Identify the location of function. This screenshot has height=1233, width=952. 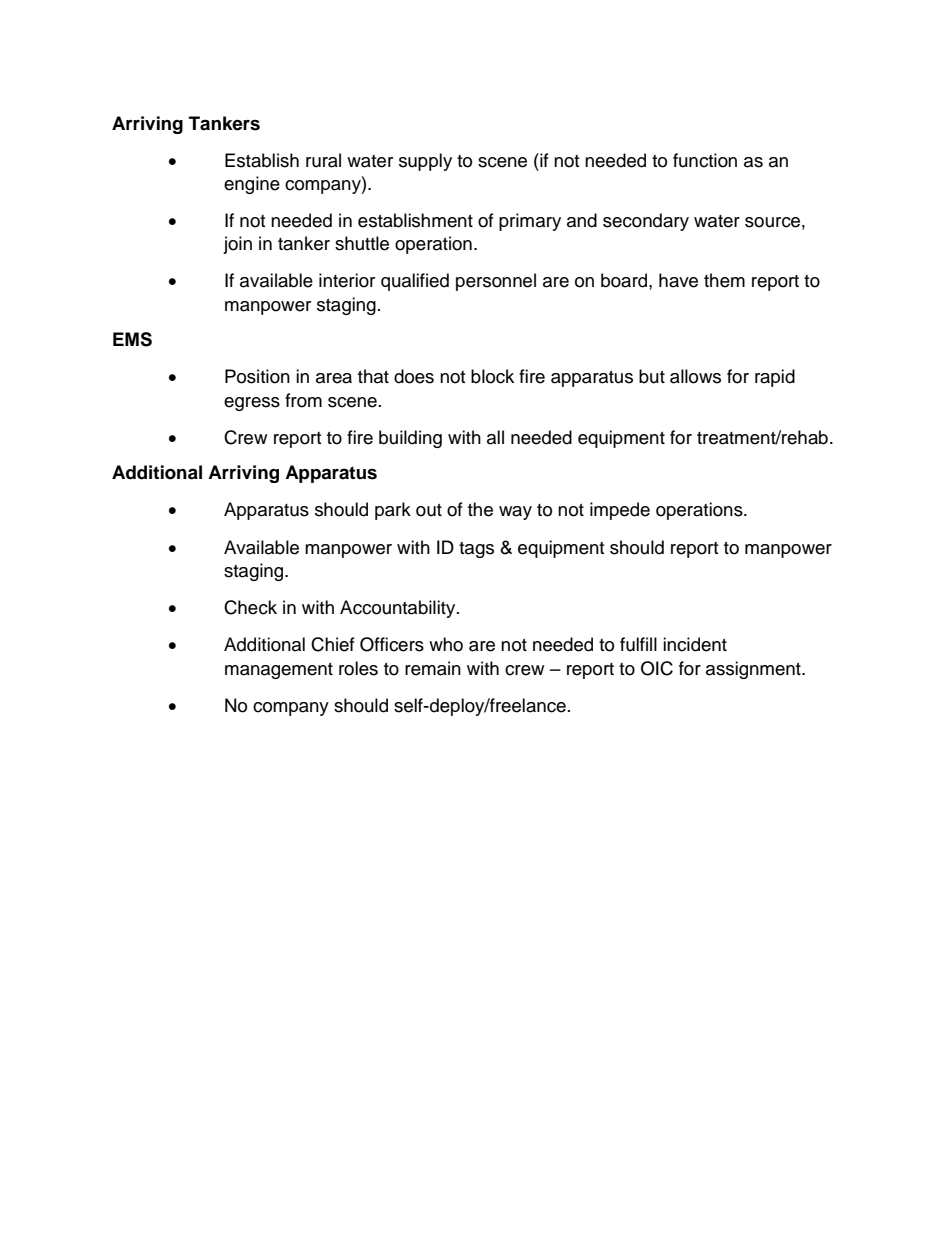
(705, 160).
